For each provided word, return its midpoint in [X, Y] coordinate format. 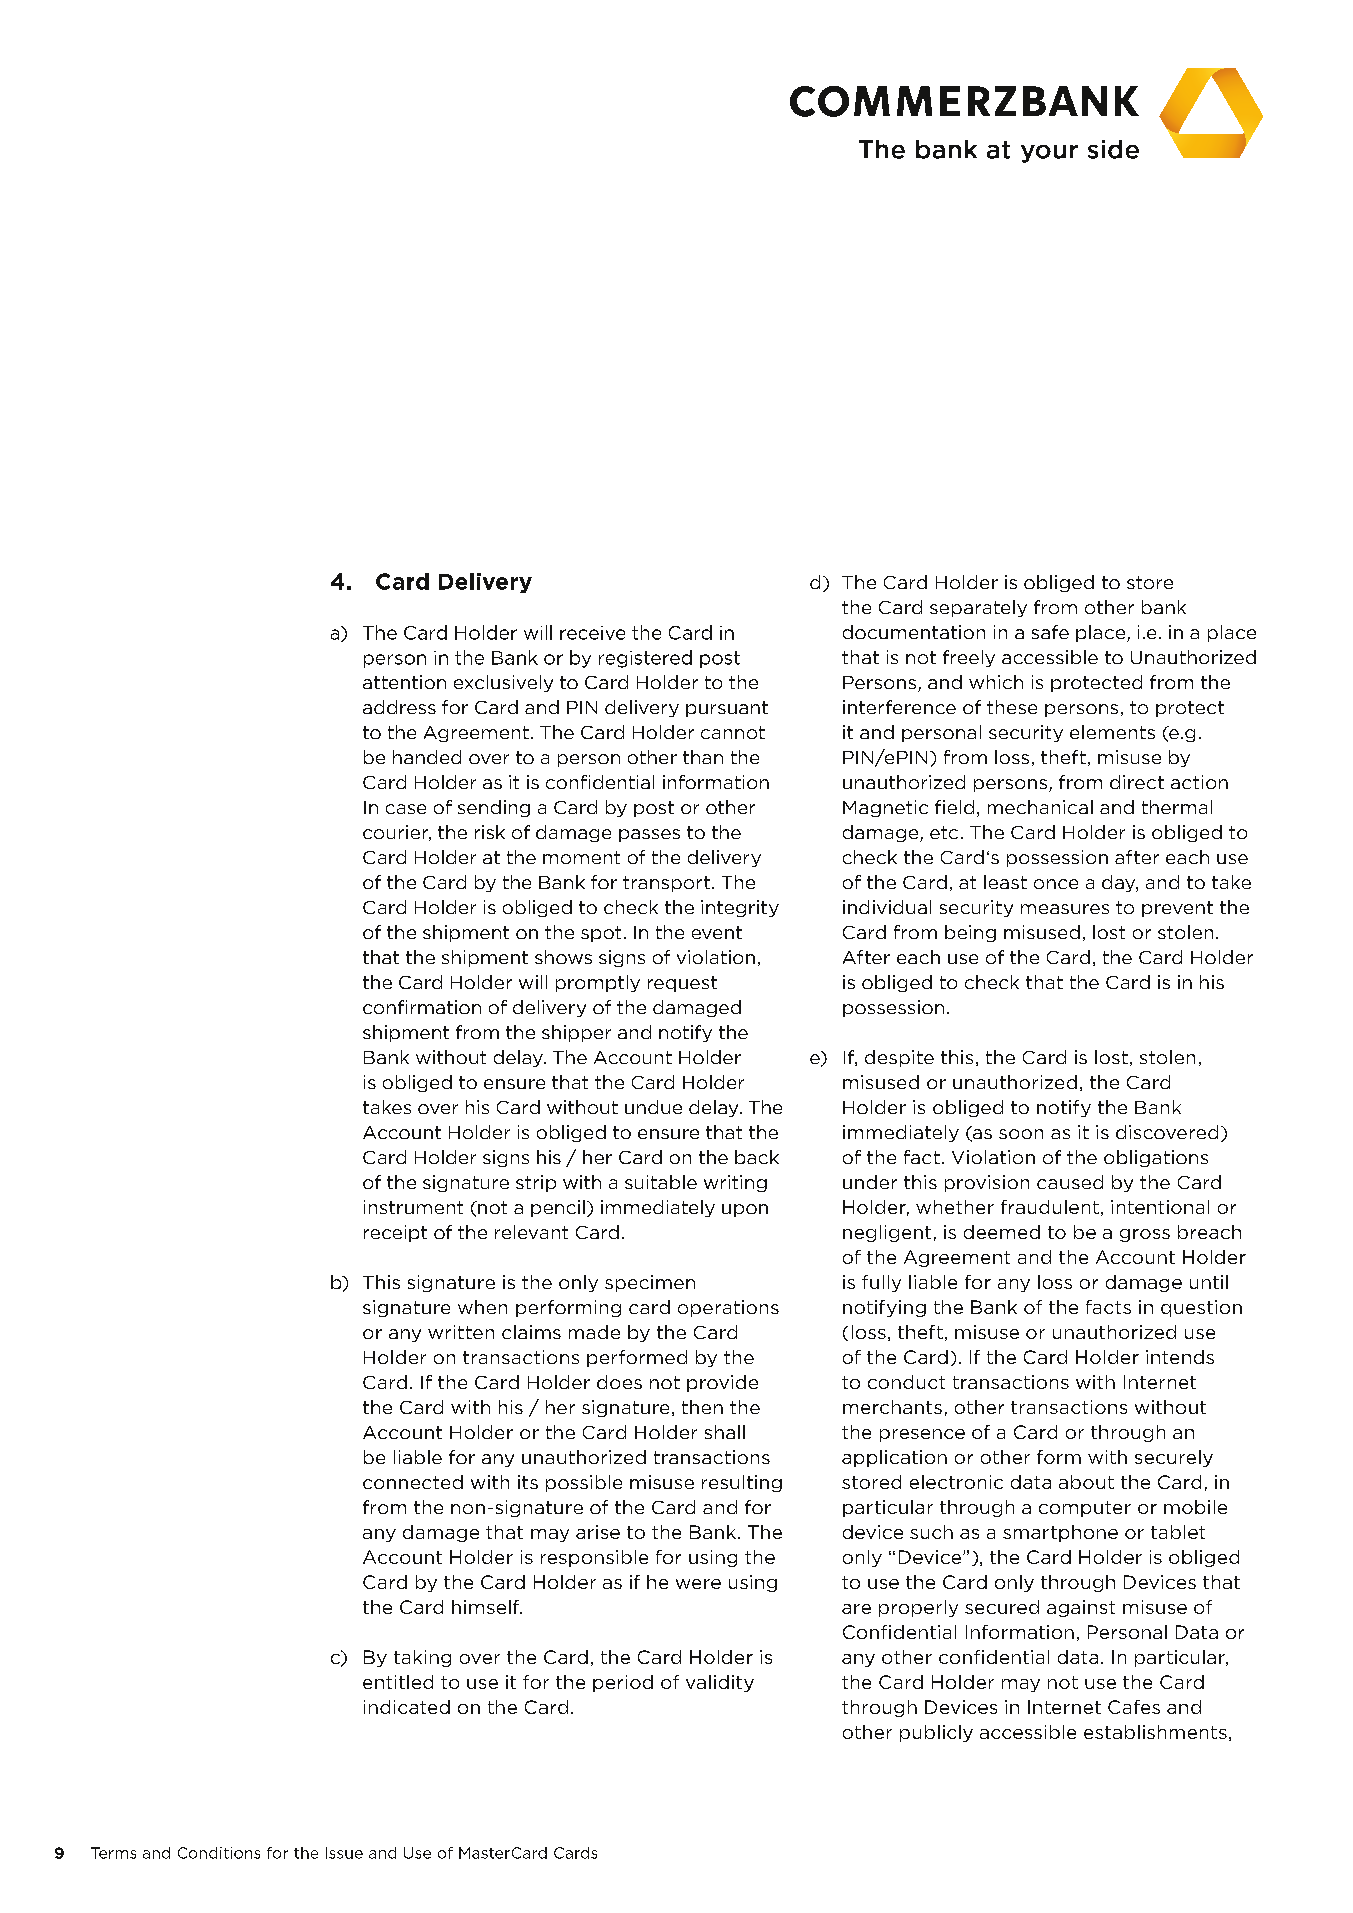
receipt [395, 1233]
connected [413, 1482]
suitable [661, 1182]
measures [1065, 909]
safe [1050, 632]
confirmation [422, 1007]
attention [404, 682]
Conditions [219, 1853]
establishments [1155, 1732]
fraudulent [1050, 1207]
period [623, 1683]
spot [601, 934]
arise [598, 1532]
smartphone [1060, 1533]
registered [645, 659]
